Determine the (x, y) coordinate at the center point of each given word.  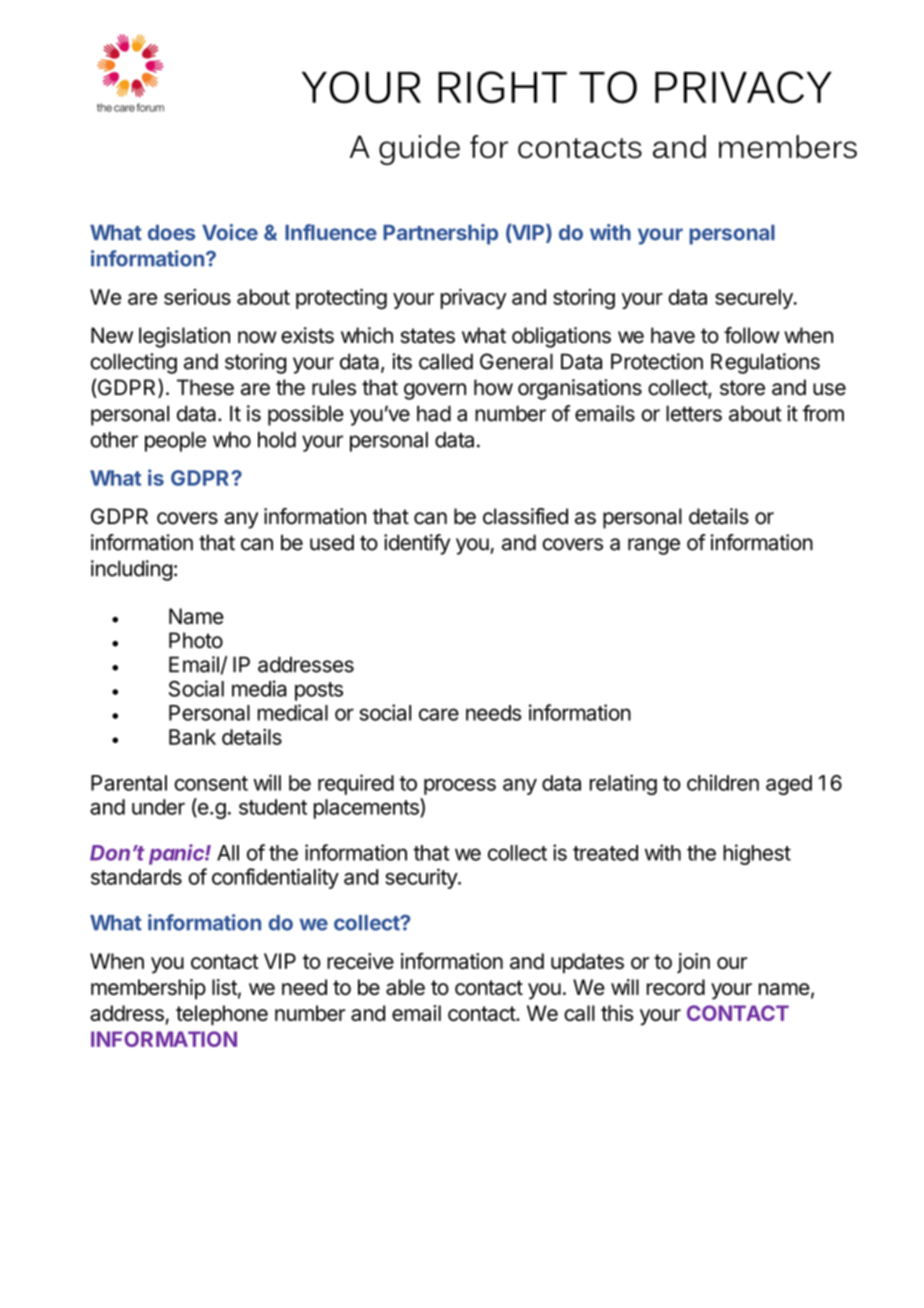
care (439, 714)
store (742, 388)
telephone (222, 1015)
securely (755, 299)
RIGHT (502, 87)
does (171, 233)
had (434, 413)
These (205, 387)
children (723, 782)
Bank (192, 737)
